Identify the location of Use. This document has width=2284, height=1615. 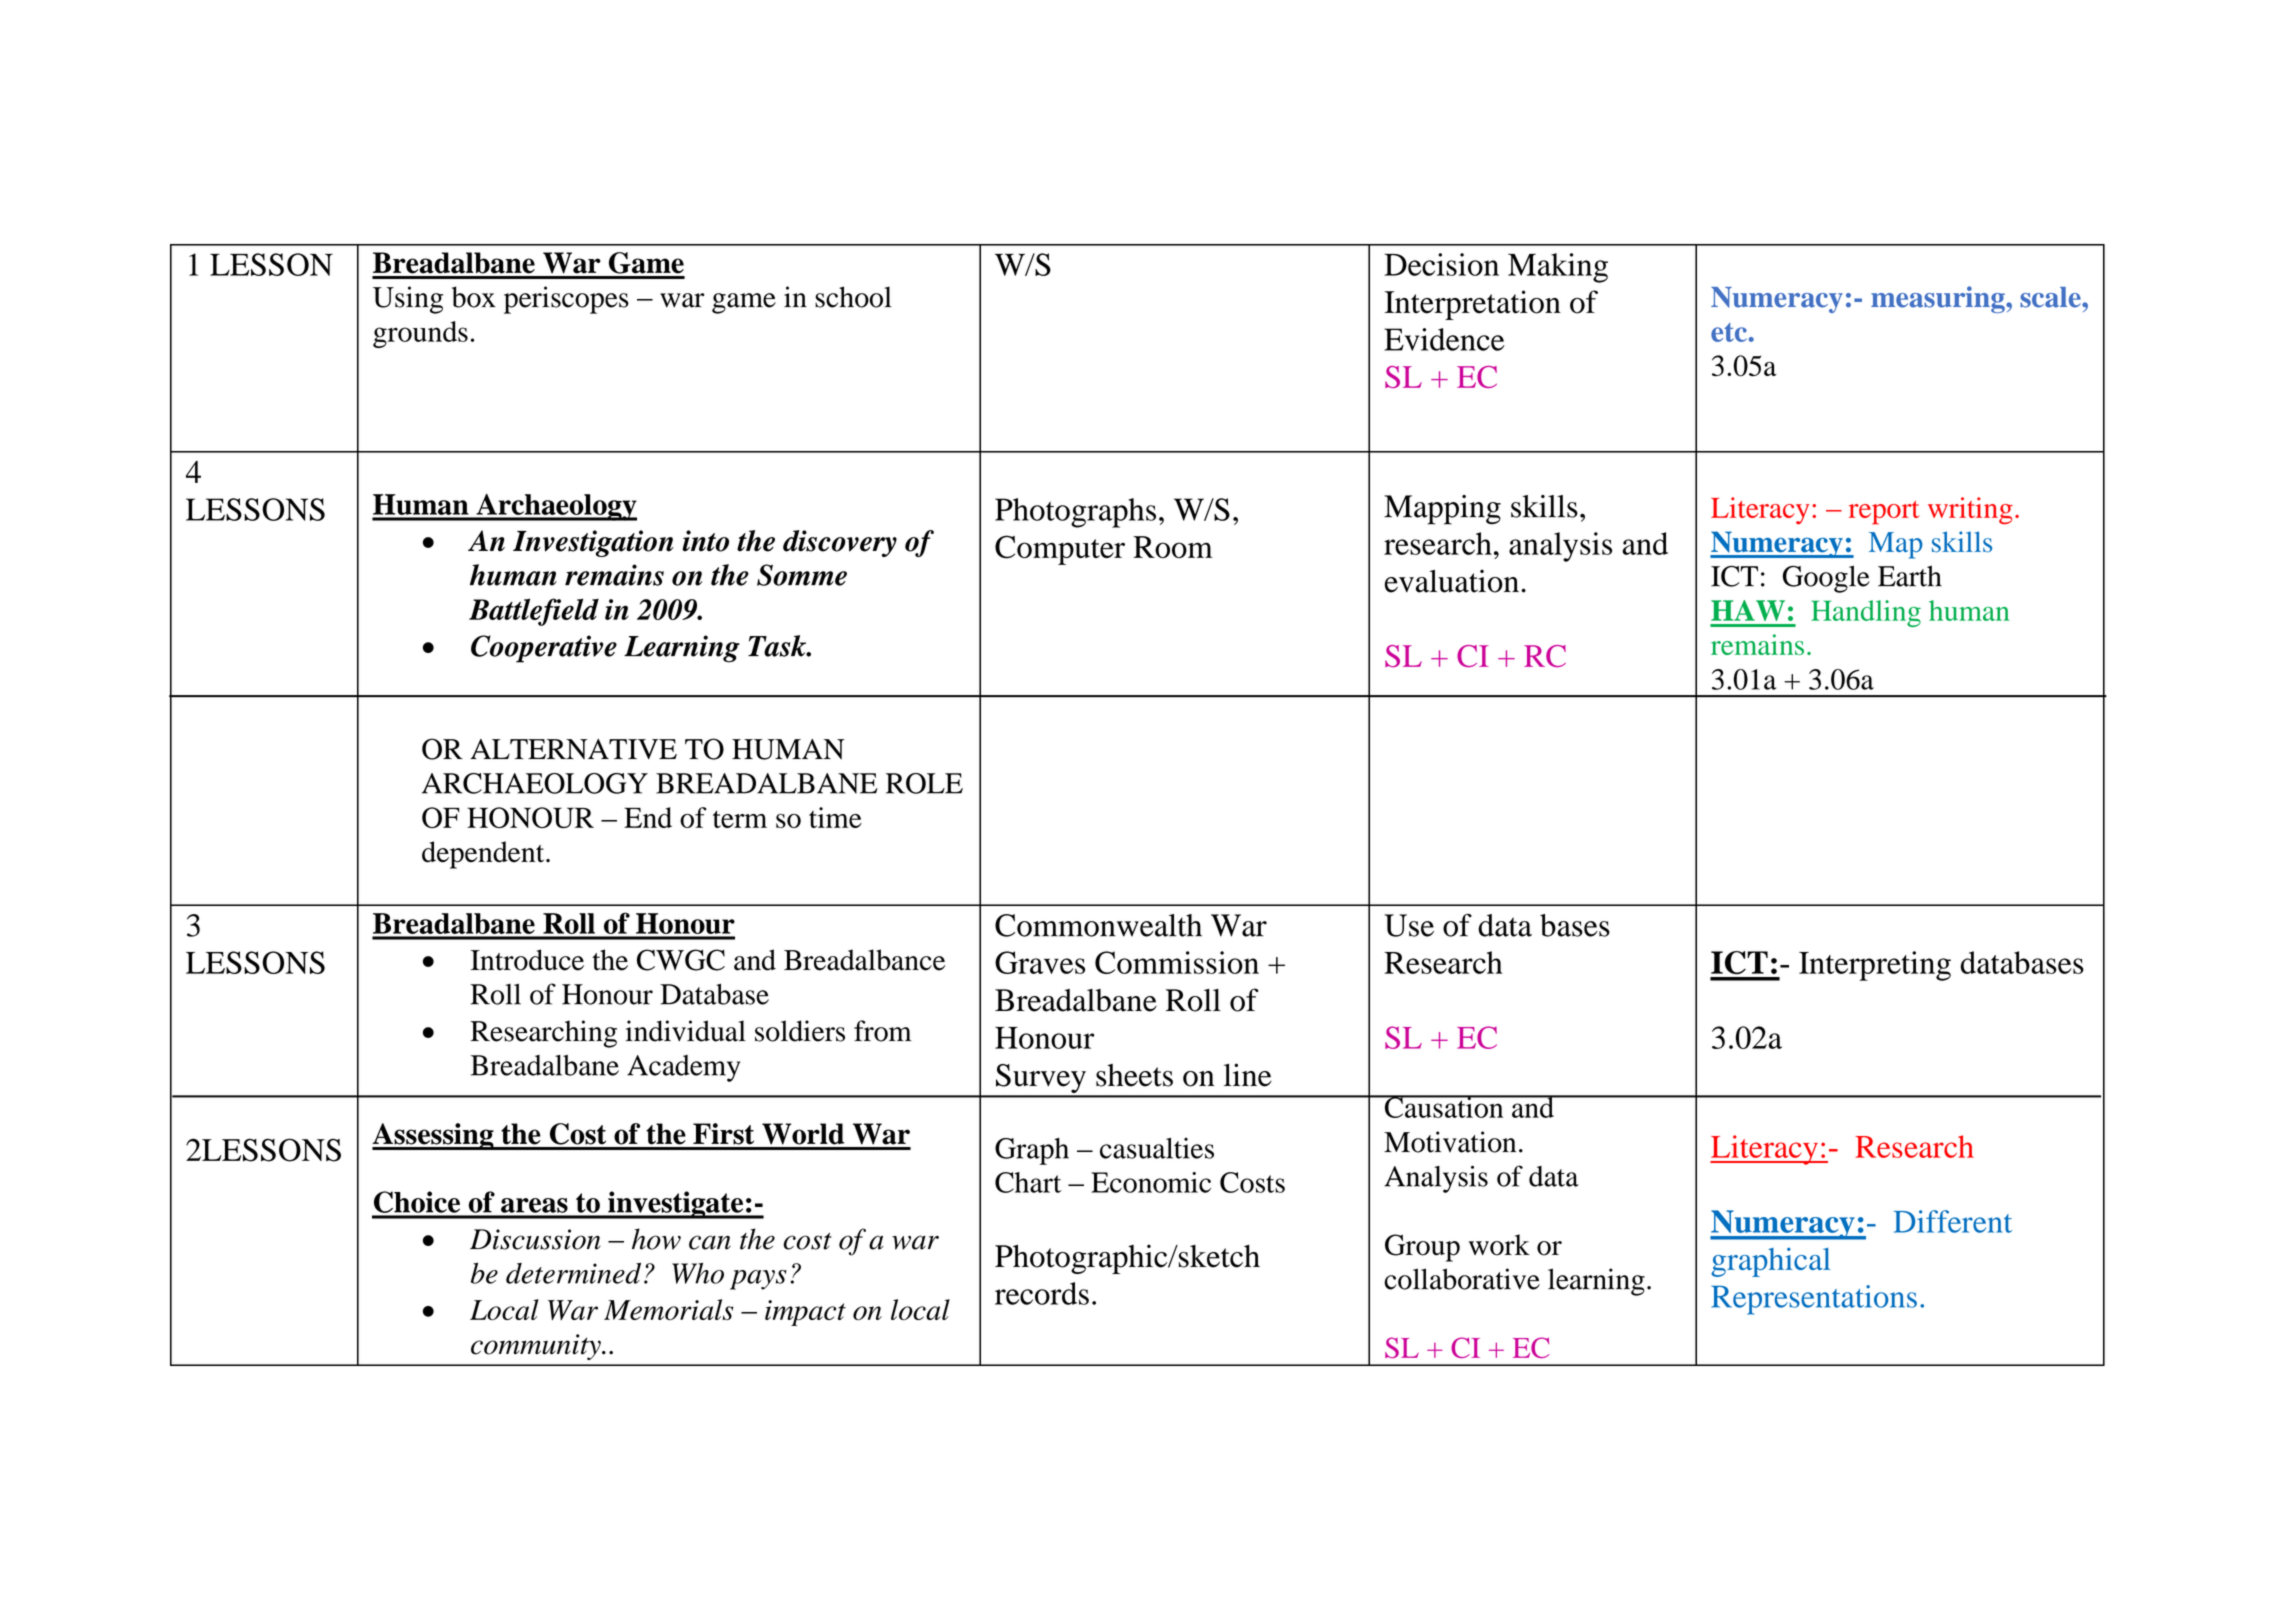
(1409, 925).
